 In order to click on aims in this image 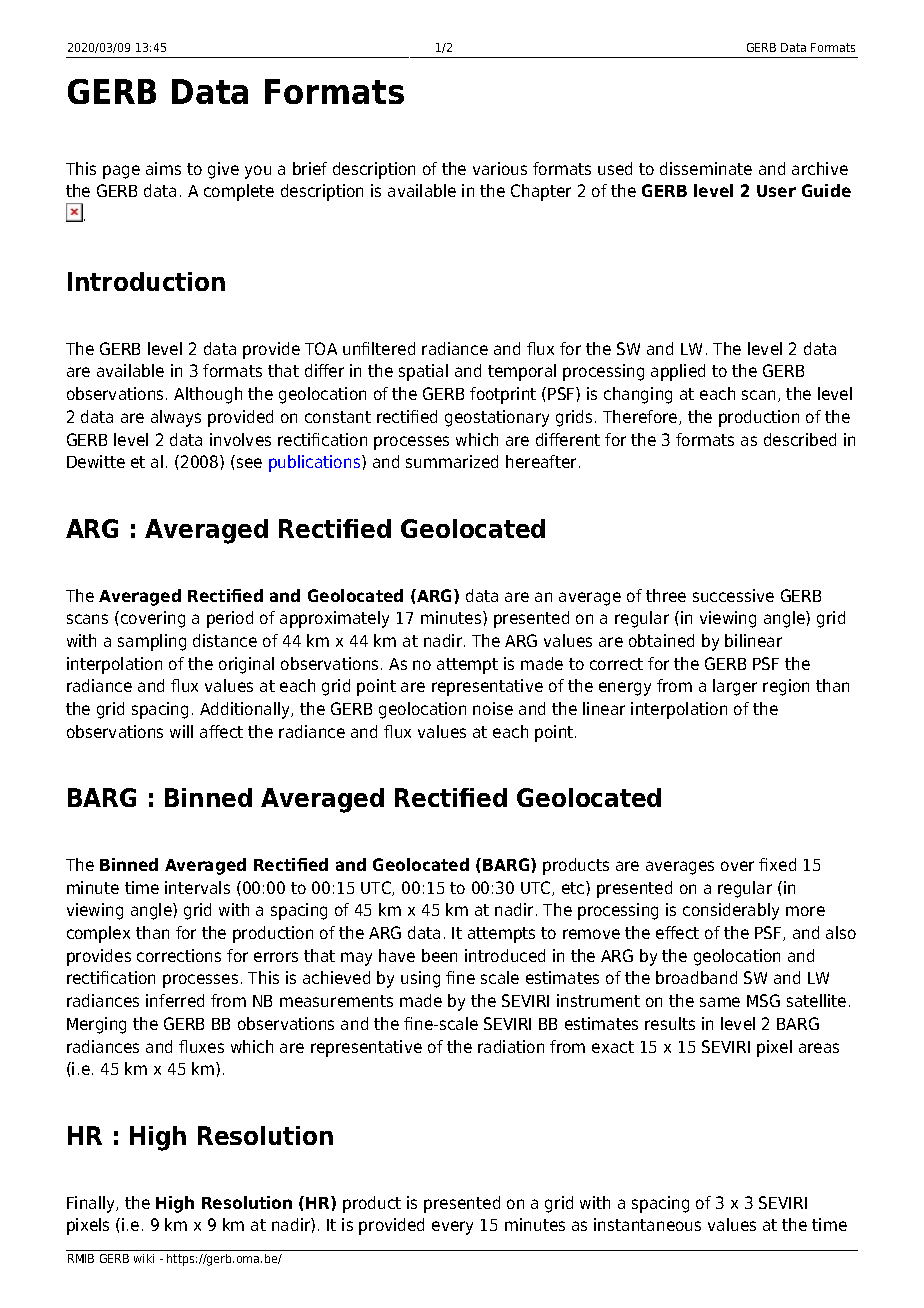, I will do `click(163, 168)`.
